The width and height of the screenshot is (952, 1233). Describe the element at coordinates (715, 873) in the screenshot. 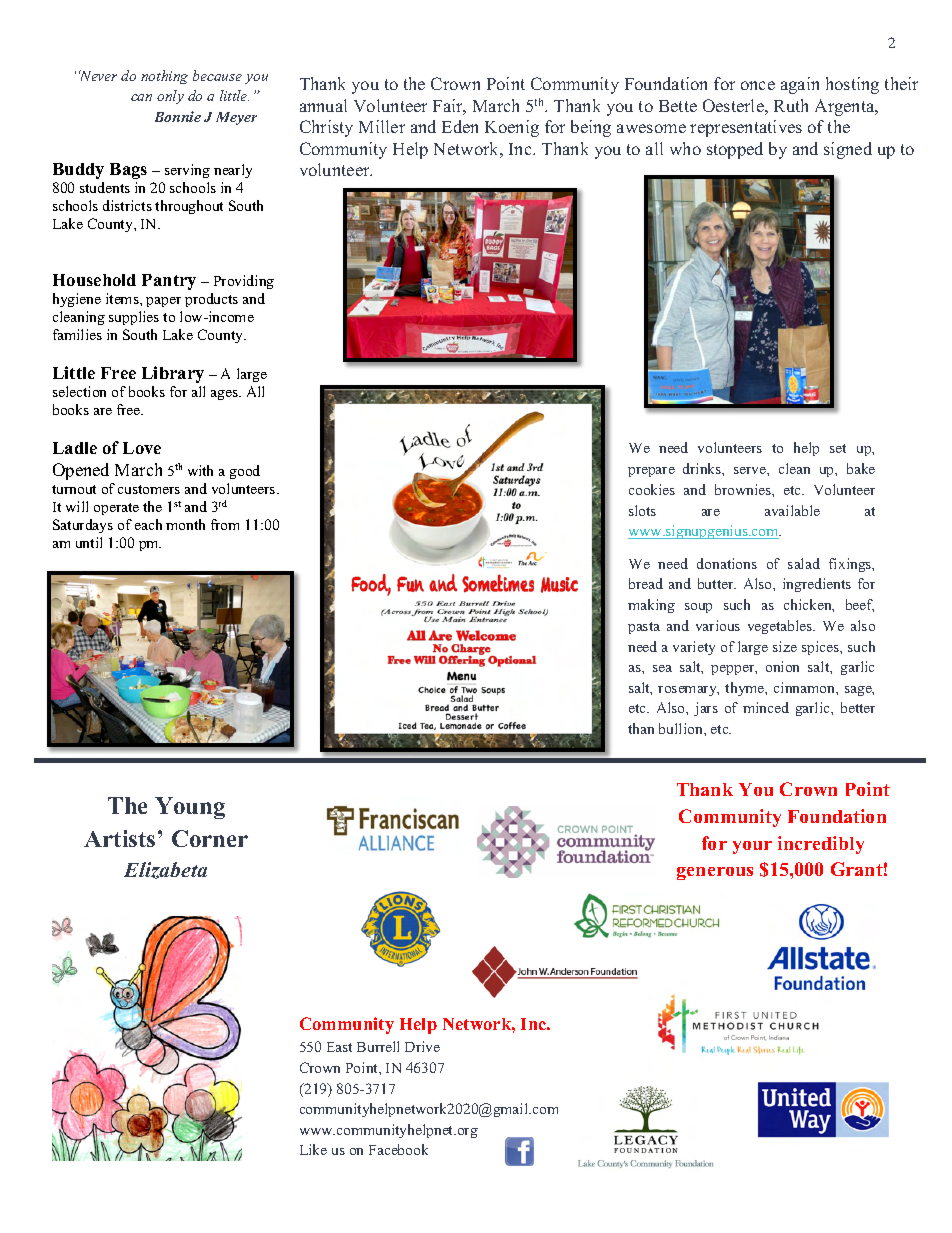

I see `generous` at that location.
